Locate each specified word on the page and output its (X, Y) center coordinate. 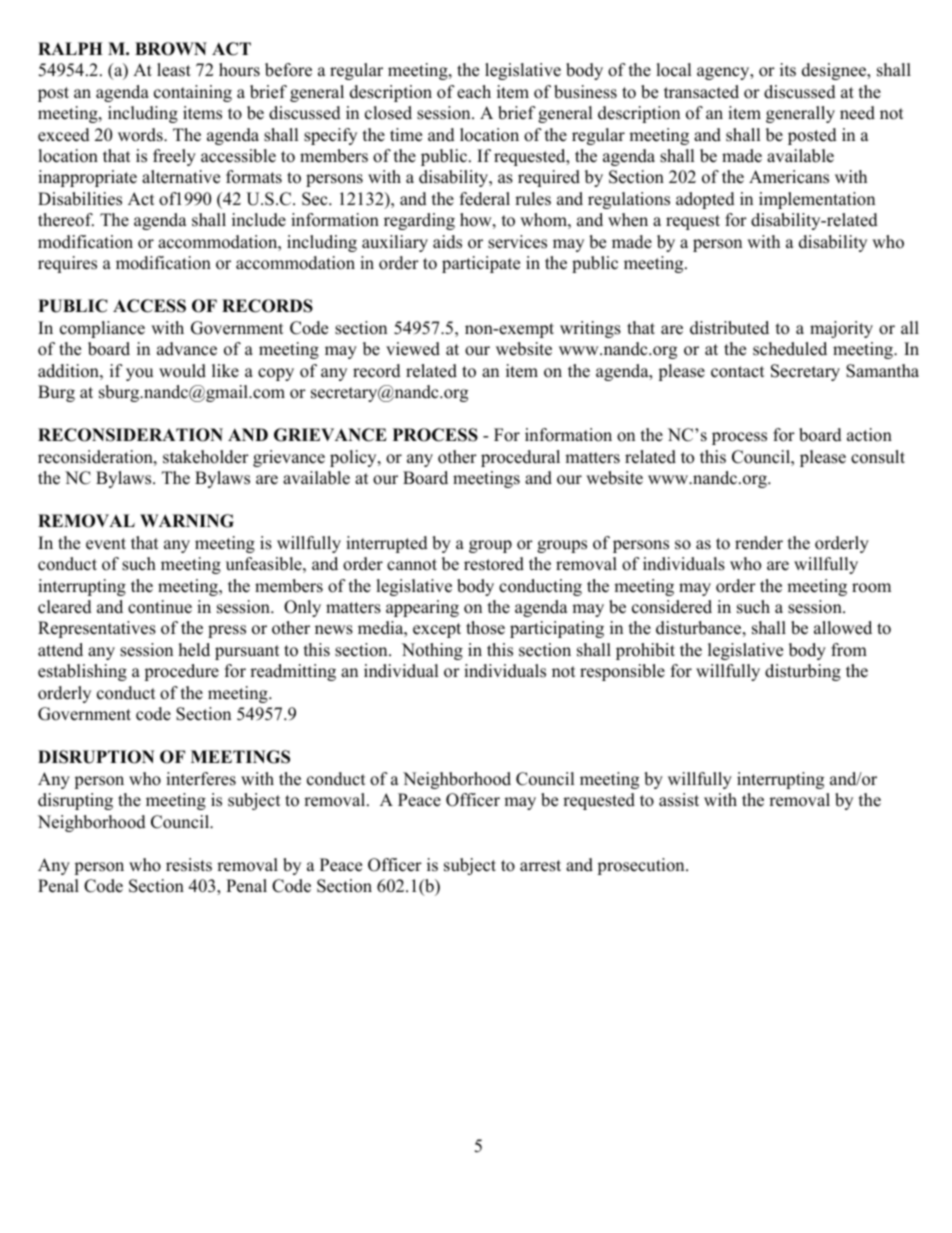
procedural (520, 458)
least (174, 70)
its (788, 70)
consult (878, 457)
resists (189, 865)
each (474, 92)
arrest (540, 866)
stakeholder (206, 457)
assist (679, 800)
